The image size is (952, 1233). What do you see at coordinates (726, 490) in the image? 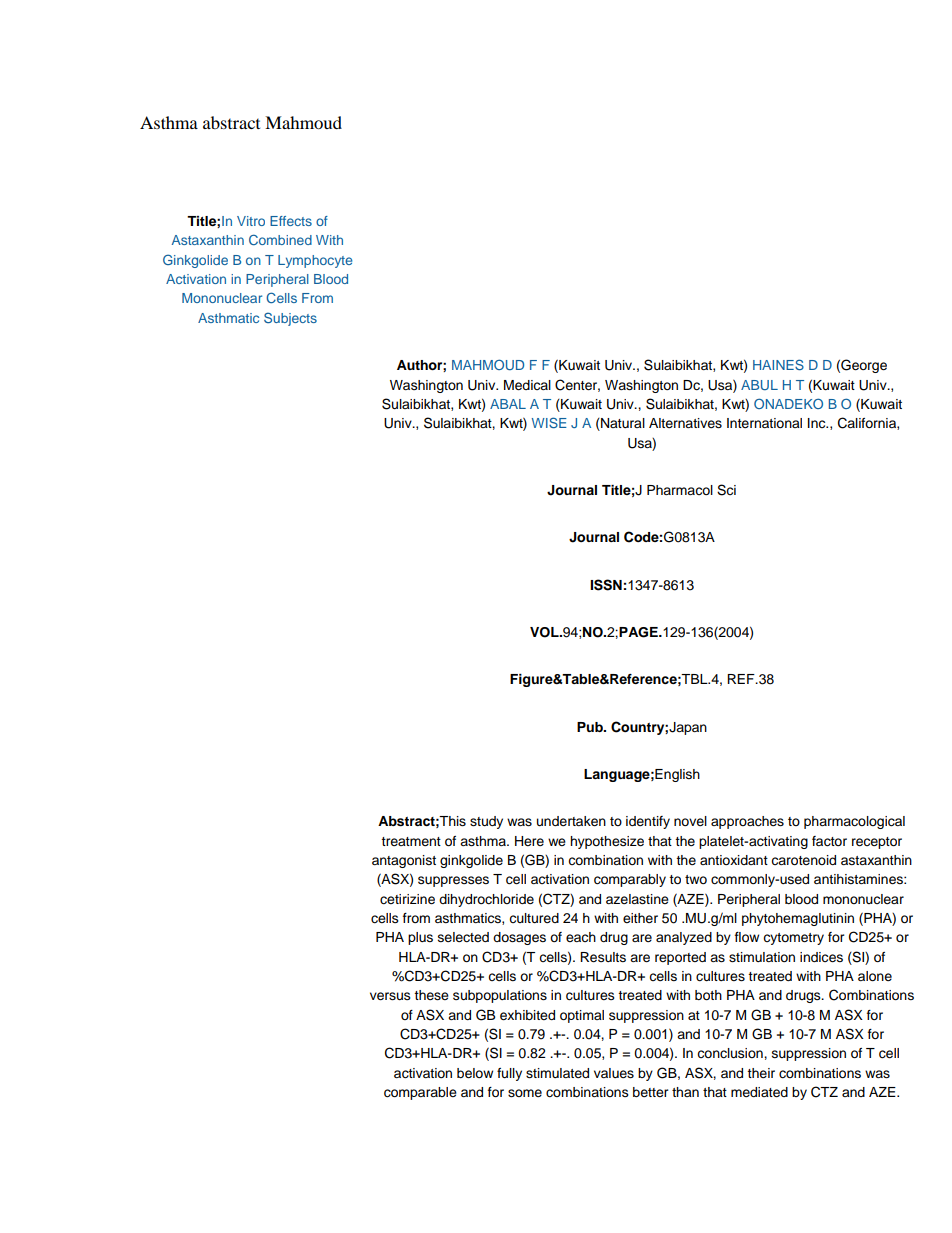
I see `Sci` at bounding box center [726, 490].
